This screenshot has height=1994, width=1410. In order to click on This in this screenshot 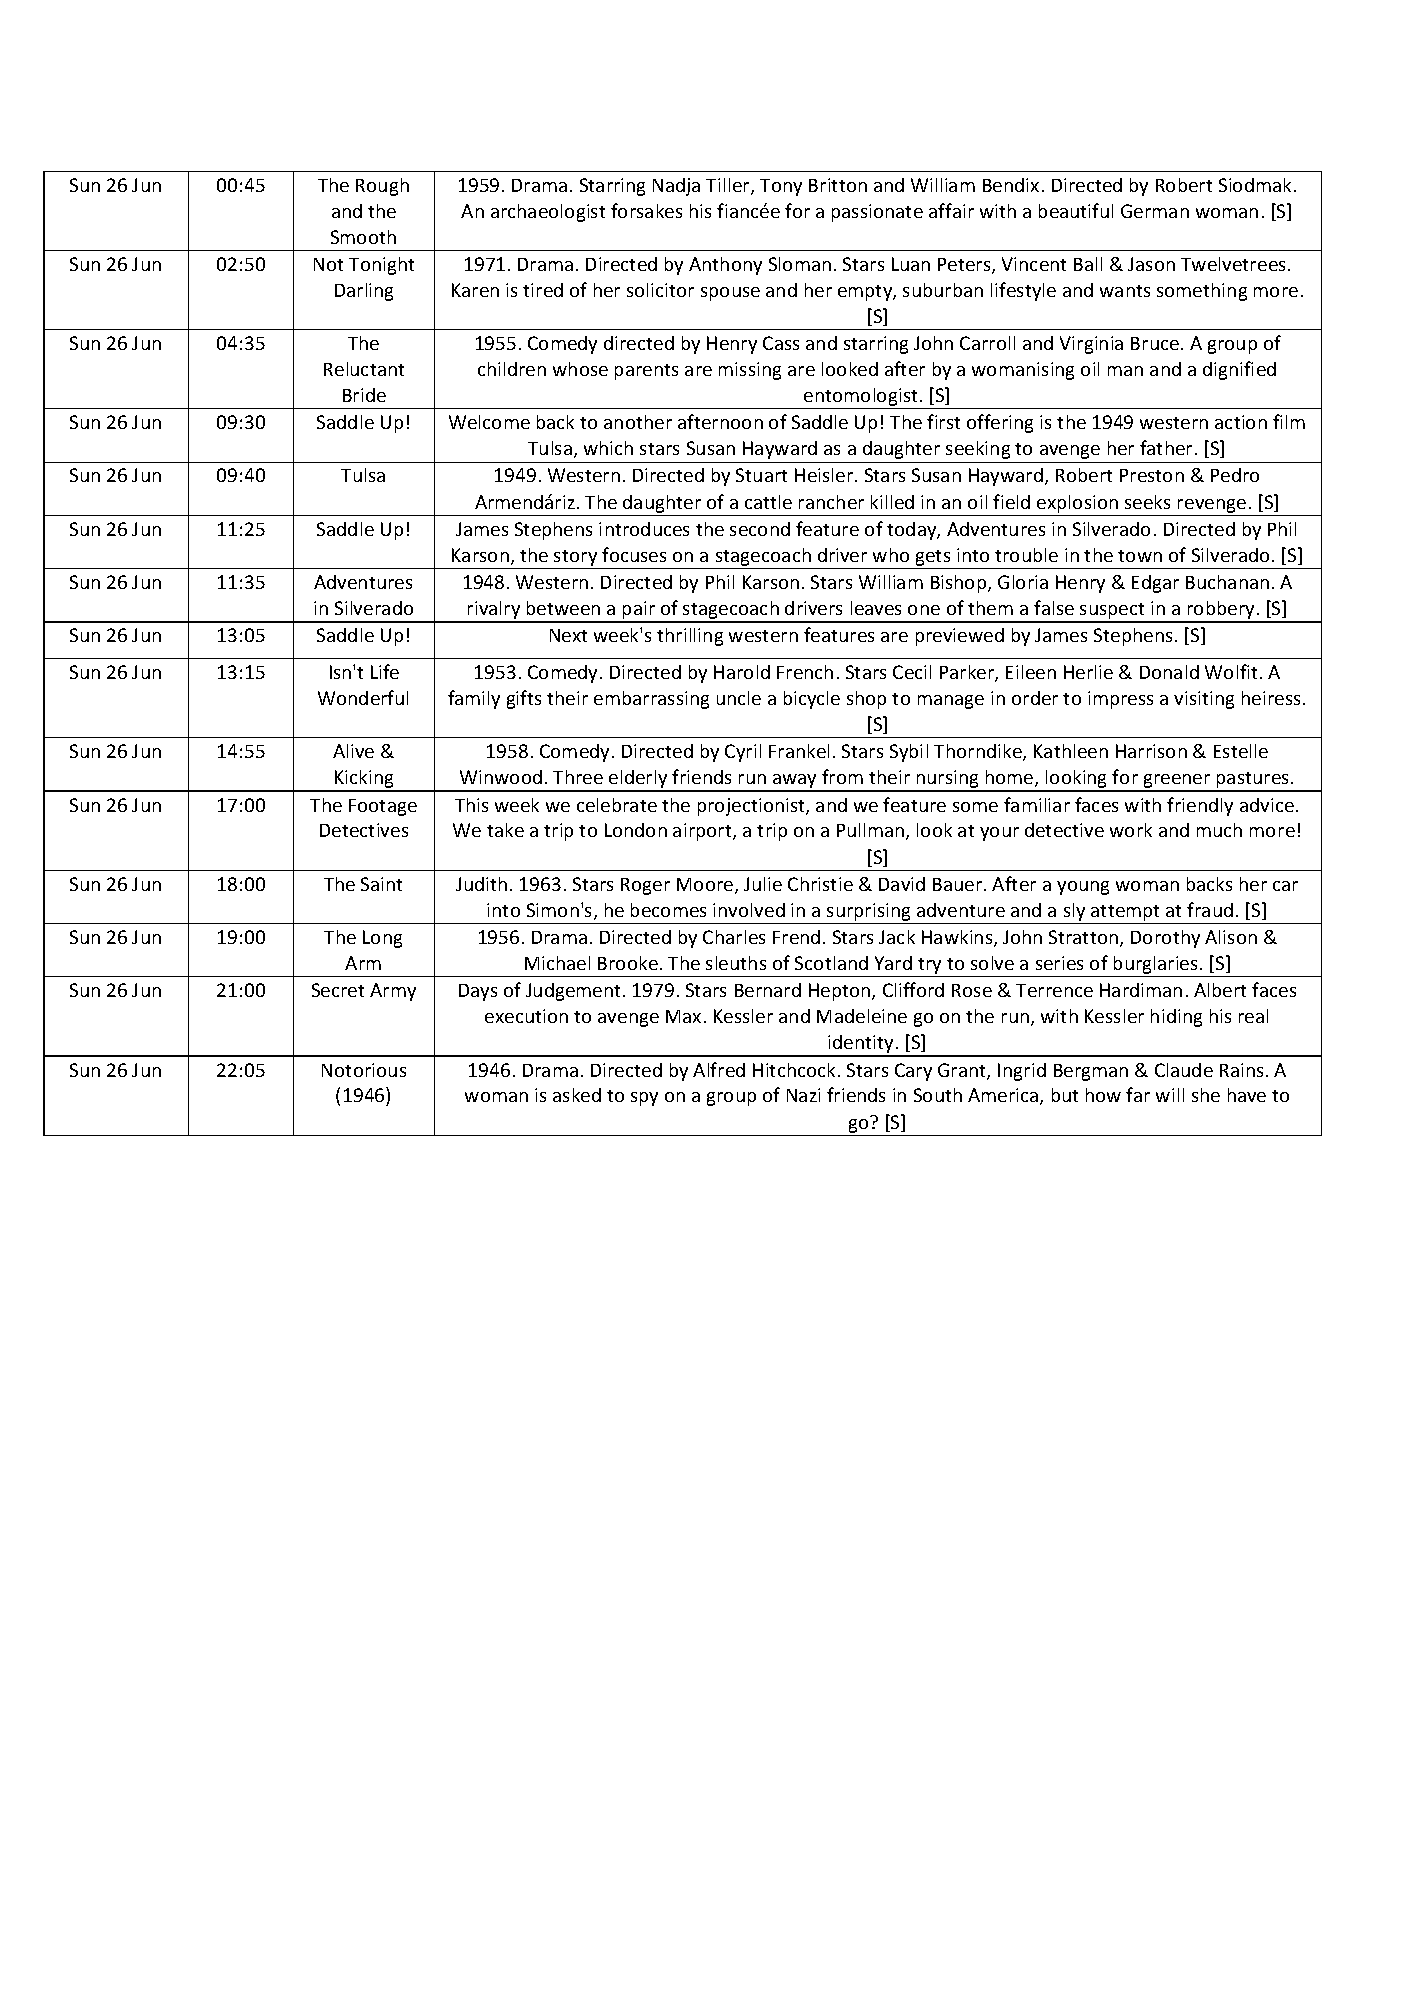, I will do `click(471, 805)`.
